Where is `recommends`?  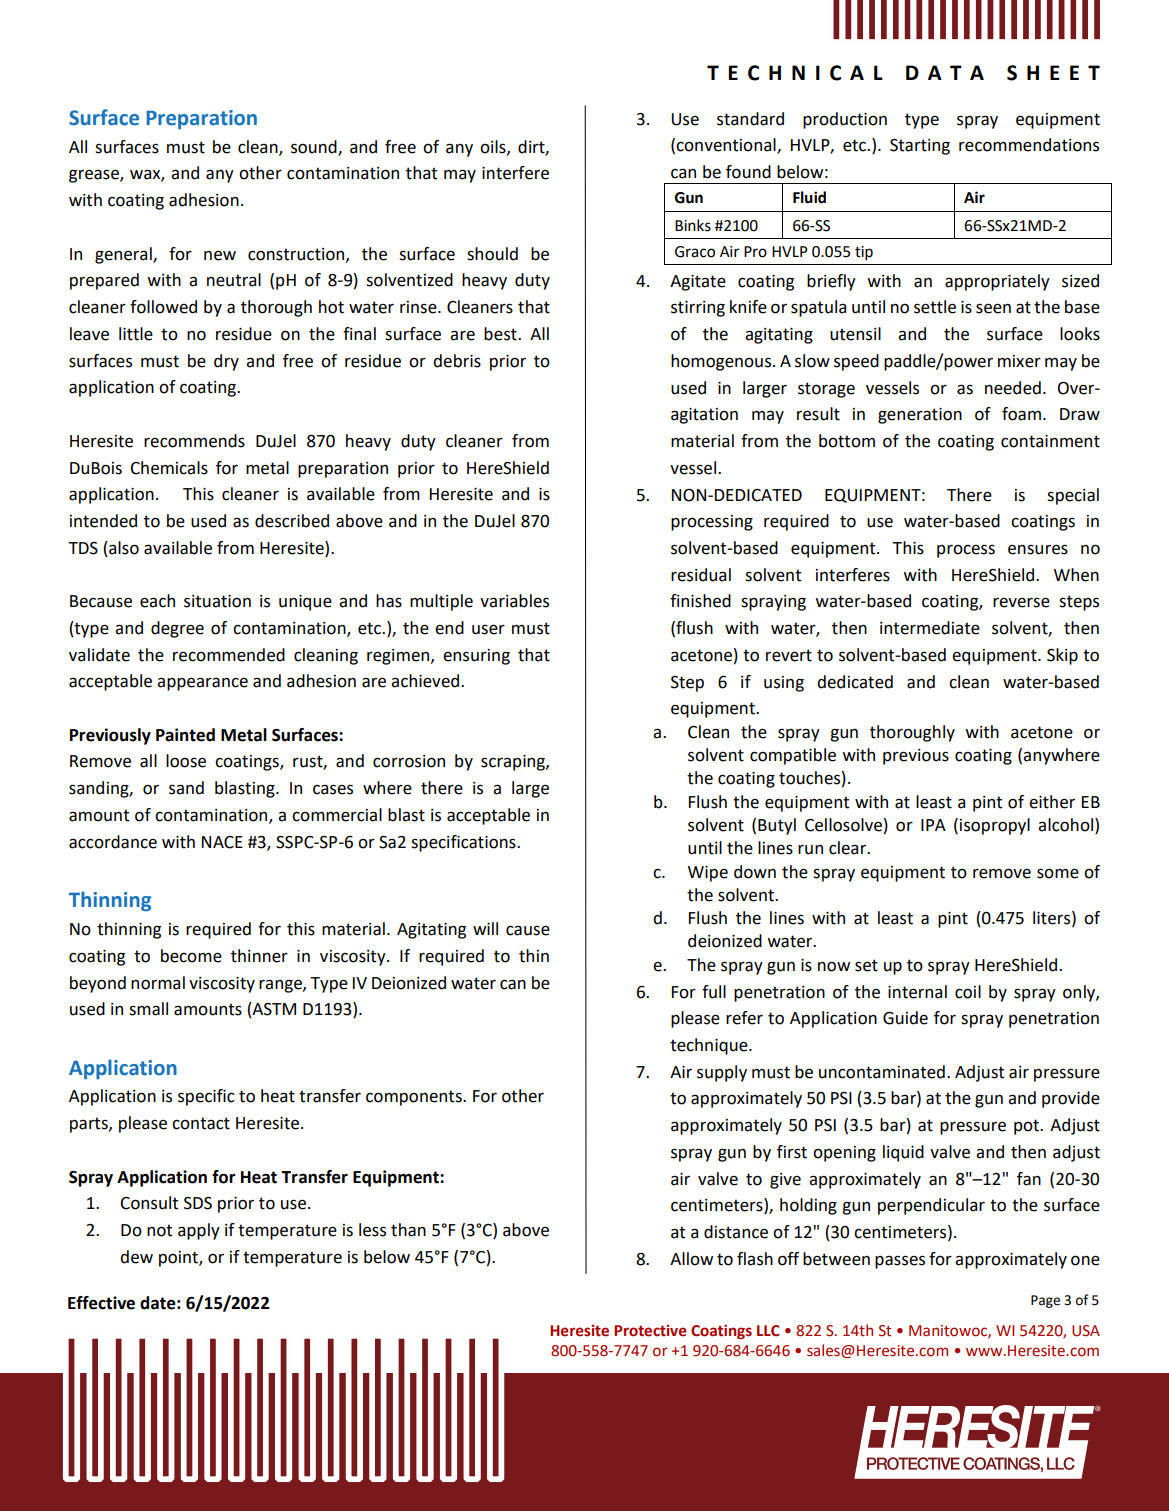 recommends is located at coordinates (194, 441).
